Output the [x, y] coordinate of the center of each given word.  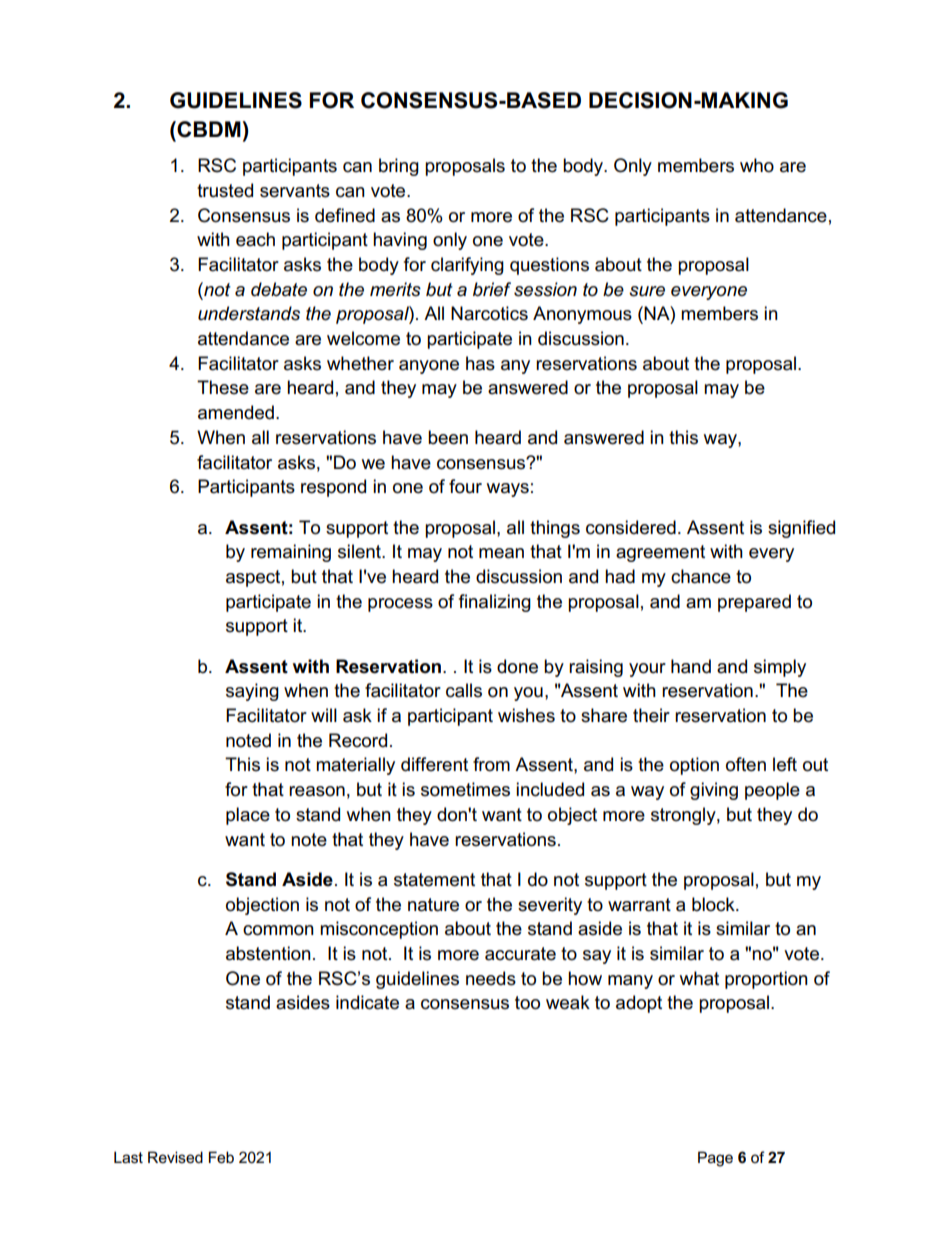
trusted [225, 190]
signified [801, 529]
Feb [221, 1157]
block [714, 904]
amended [236, 412]
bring [399, 167]
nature [433, 905]
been [448, 437]
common [278, 930]
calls [464, 690]
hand [691, 666]
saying [252, 692]
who [757, 165]
